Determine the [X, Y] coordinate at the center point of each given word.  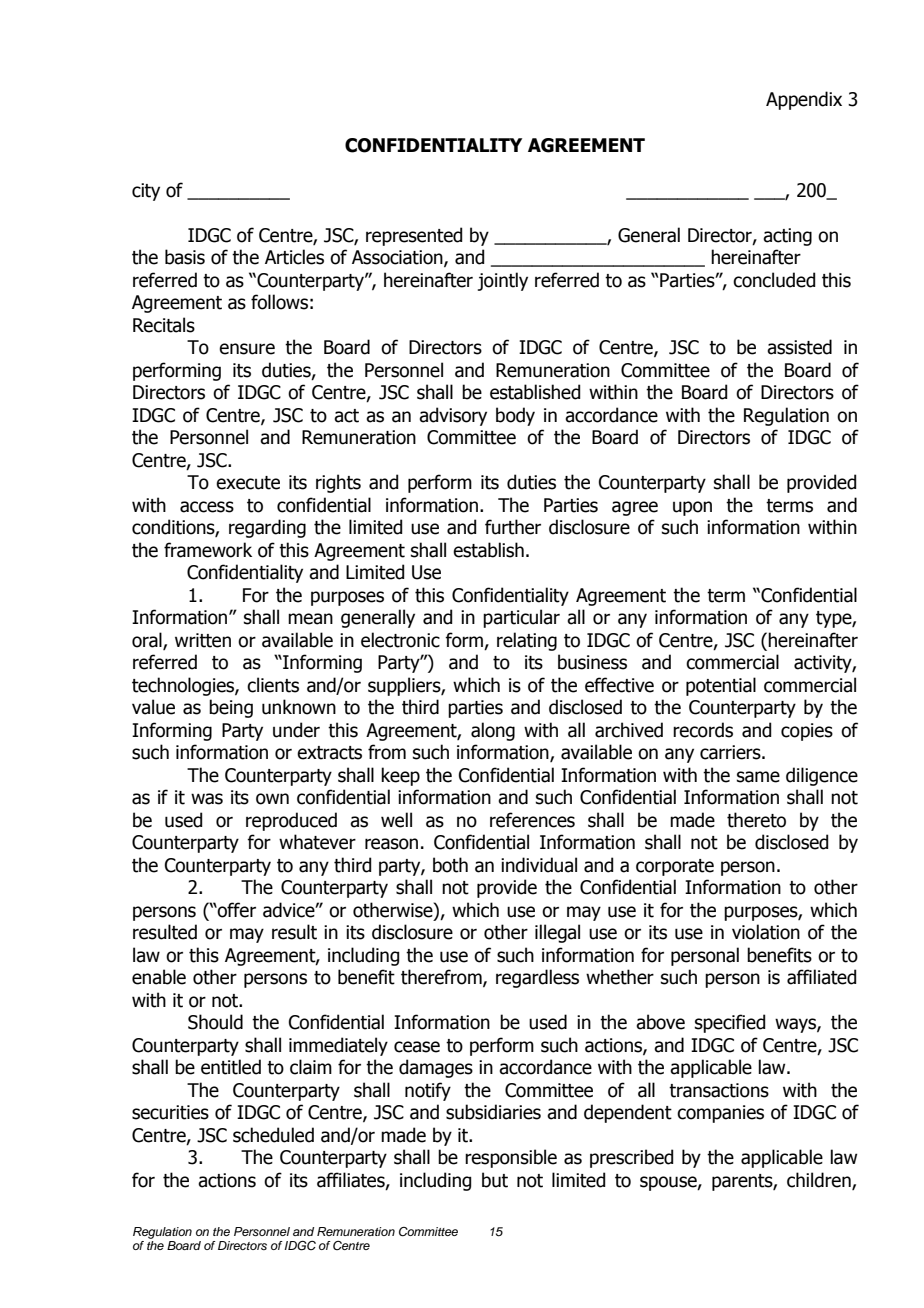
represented [414, 236]
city [146, 192]
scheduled [273, 1135]
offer [236, 910]
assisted [799, 347]
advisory [453, 416]
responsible [511, 1158]
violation [766, 932]
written [203, 640]
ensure [247, 349]
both [450, 865]
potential [721, 686]
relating [527, 641]
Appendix [804, 100]
